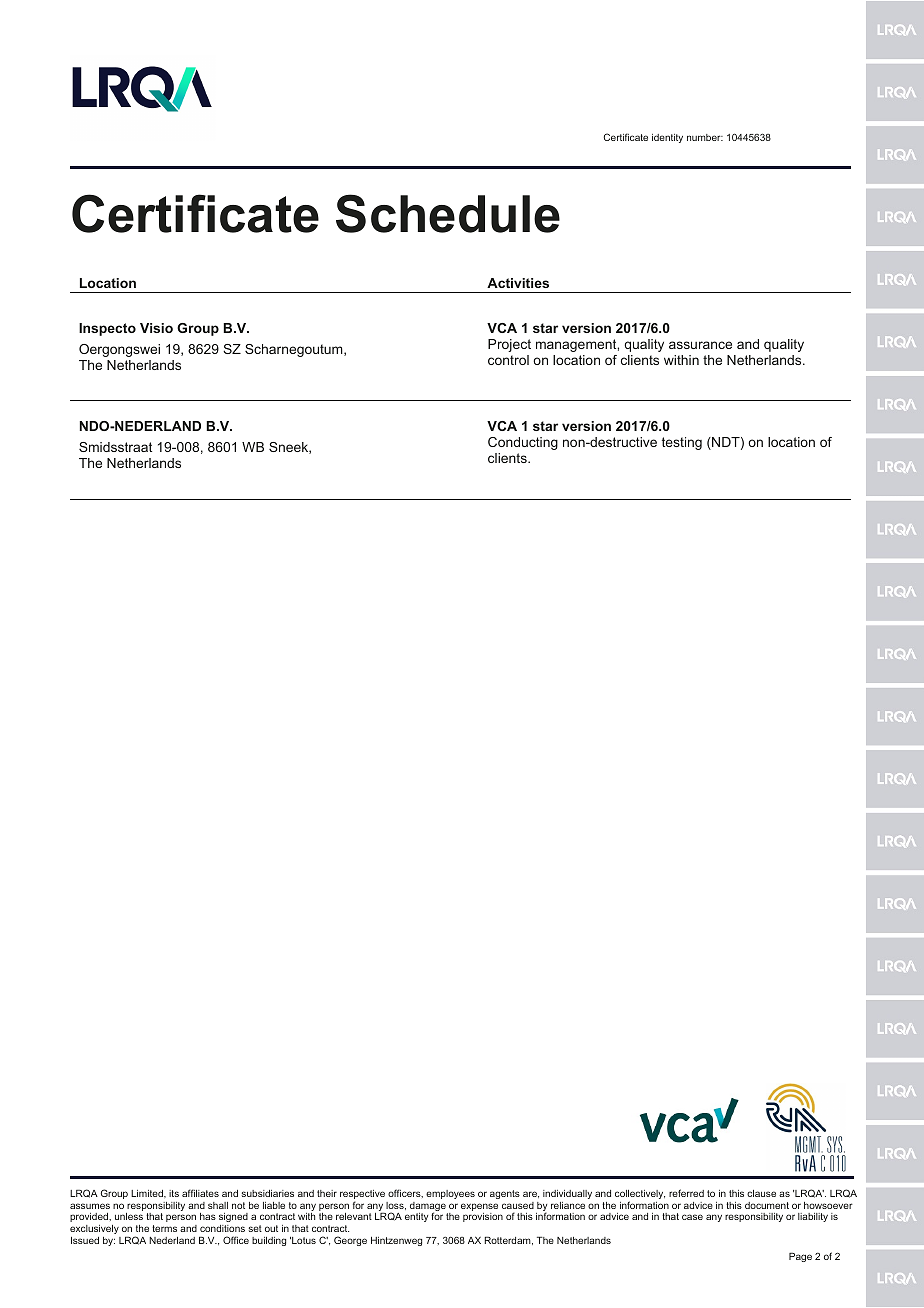 The height and width of the page is (1308, 924). What do you see at coordinates (164, 1228) in the page?
I see `terms` at bounding box center [164, 1228].
